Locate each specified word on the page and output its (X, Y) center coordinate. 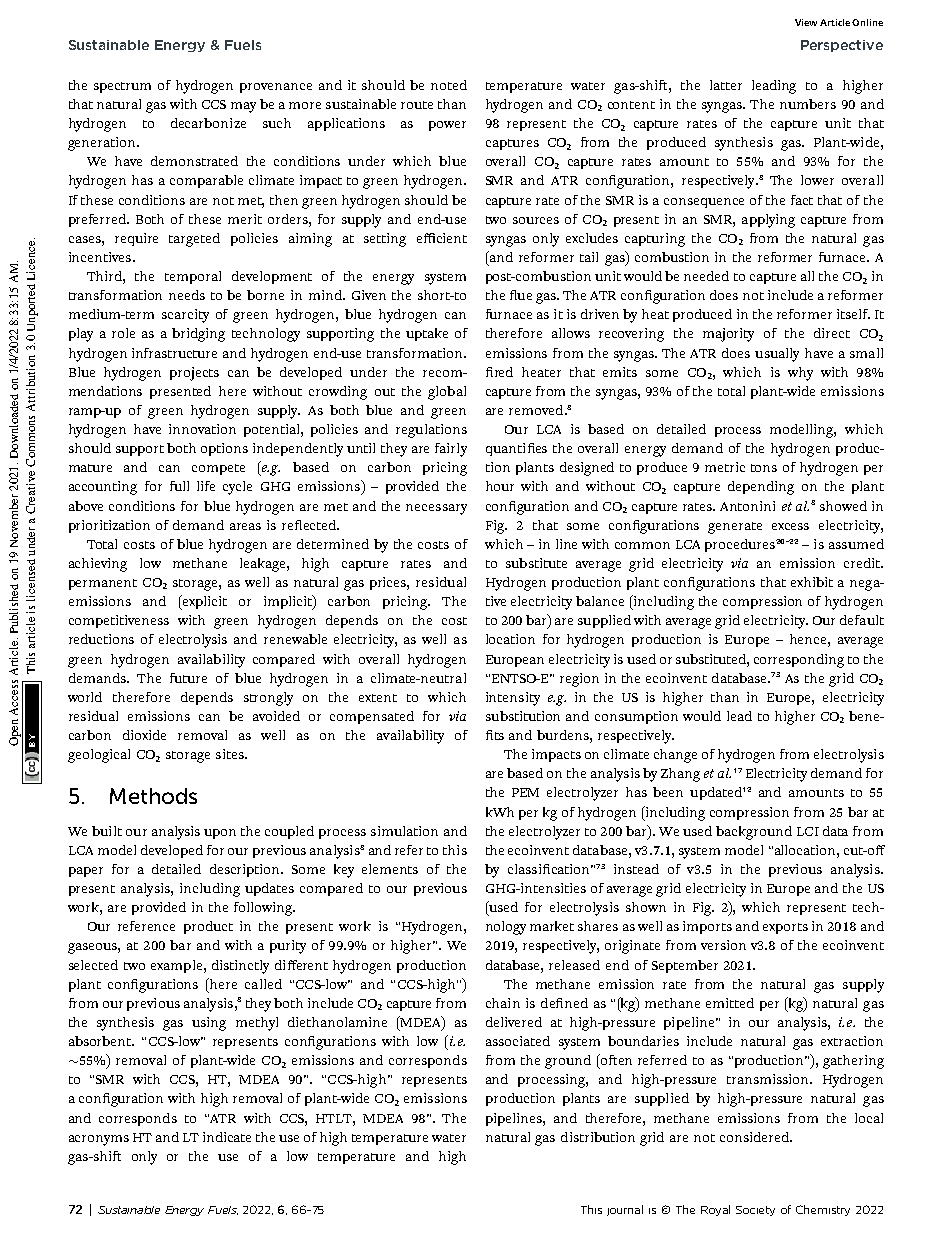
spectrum (122, 87)
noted (449, 85)
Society (755, 1211)
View (806, 22)
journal (625, 1210)
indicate (227, 1137)
